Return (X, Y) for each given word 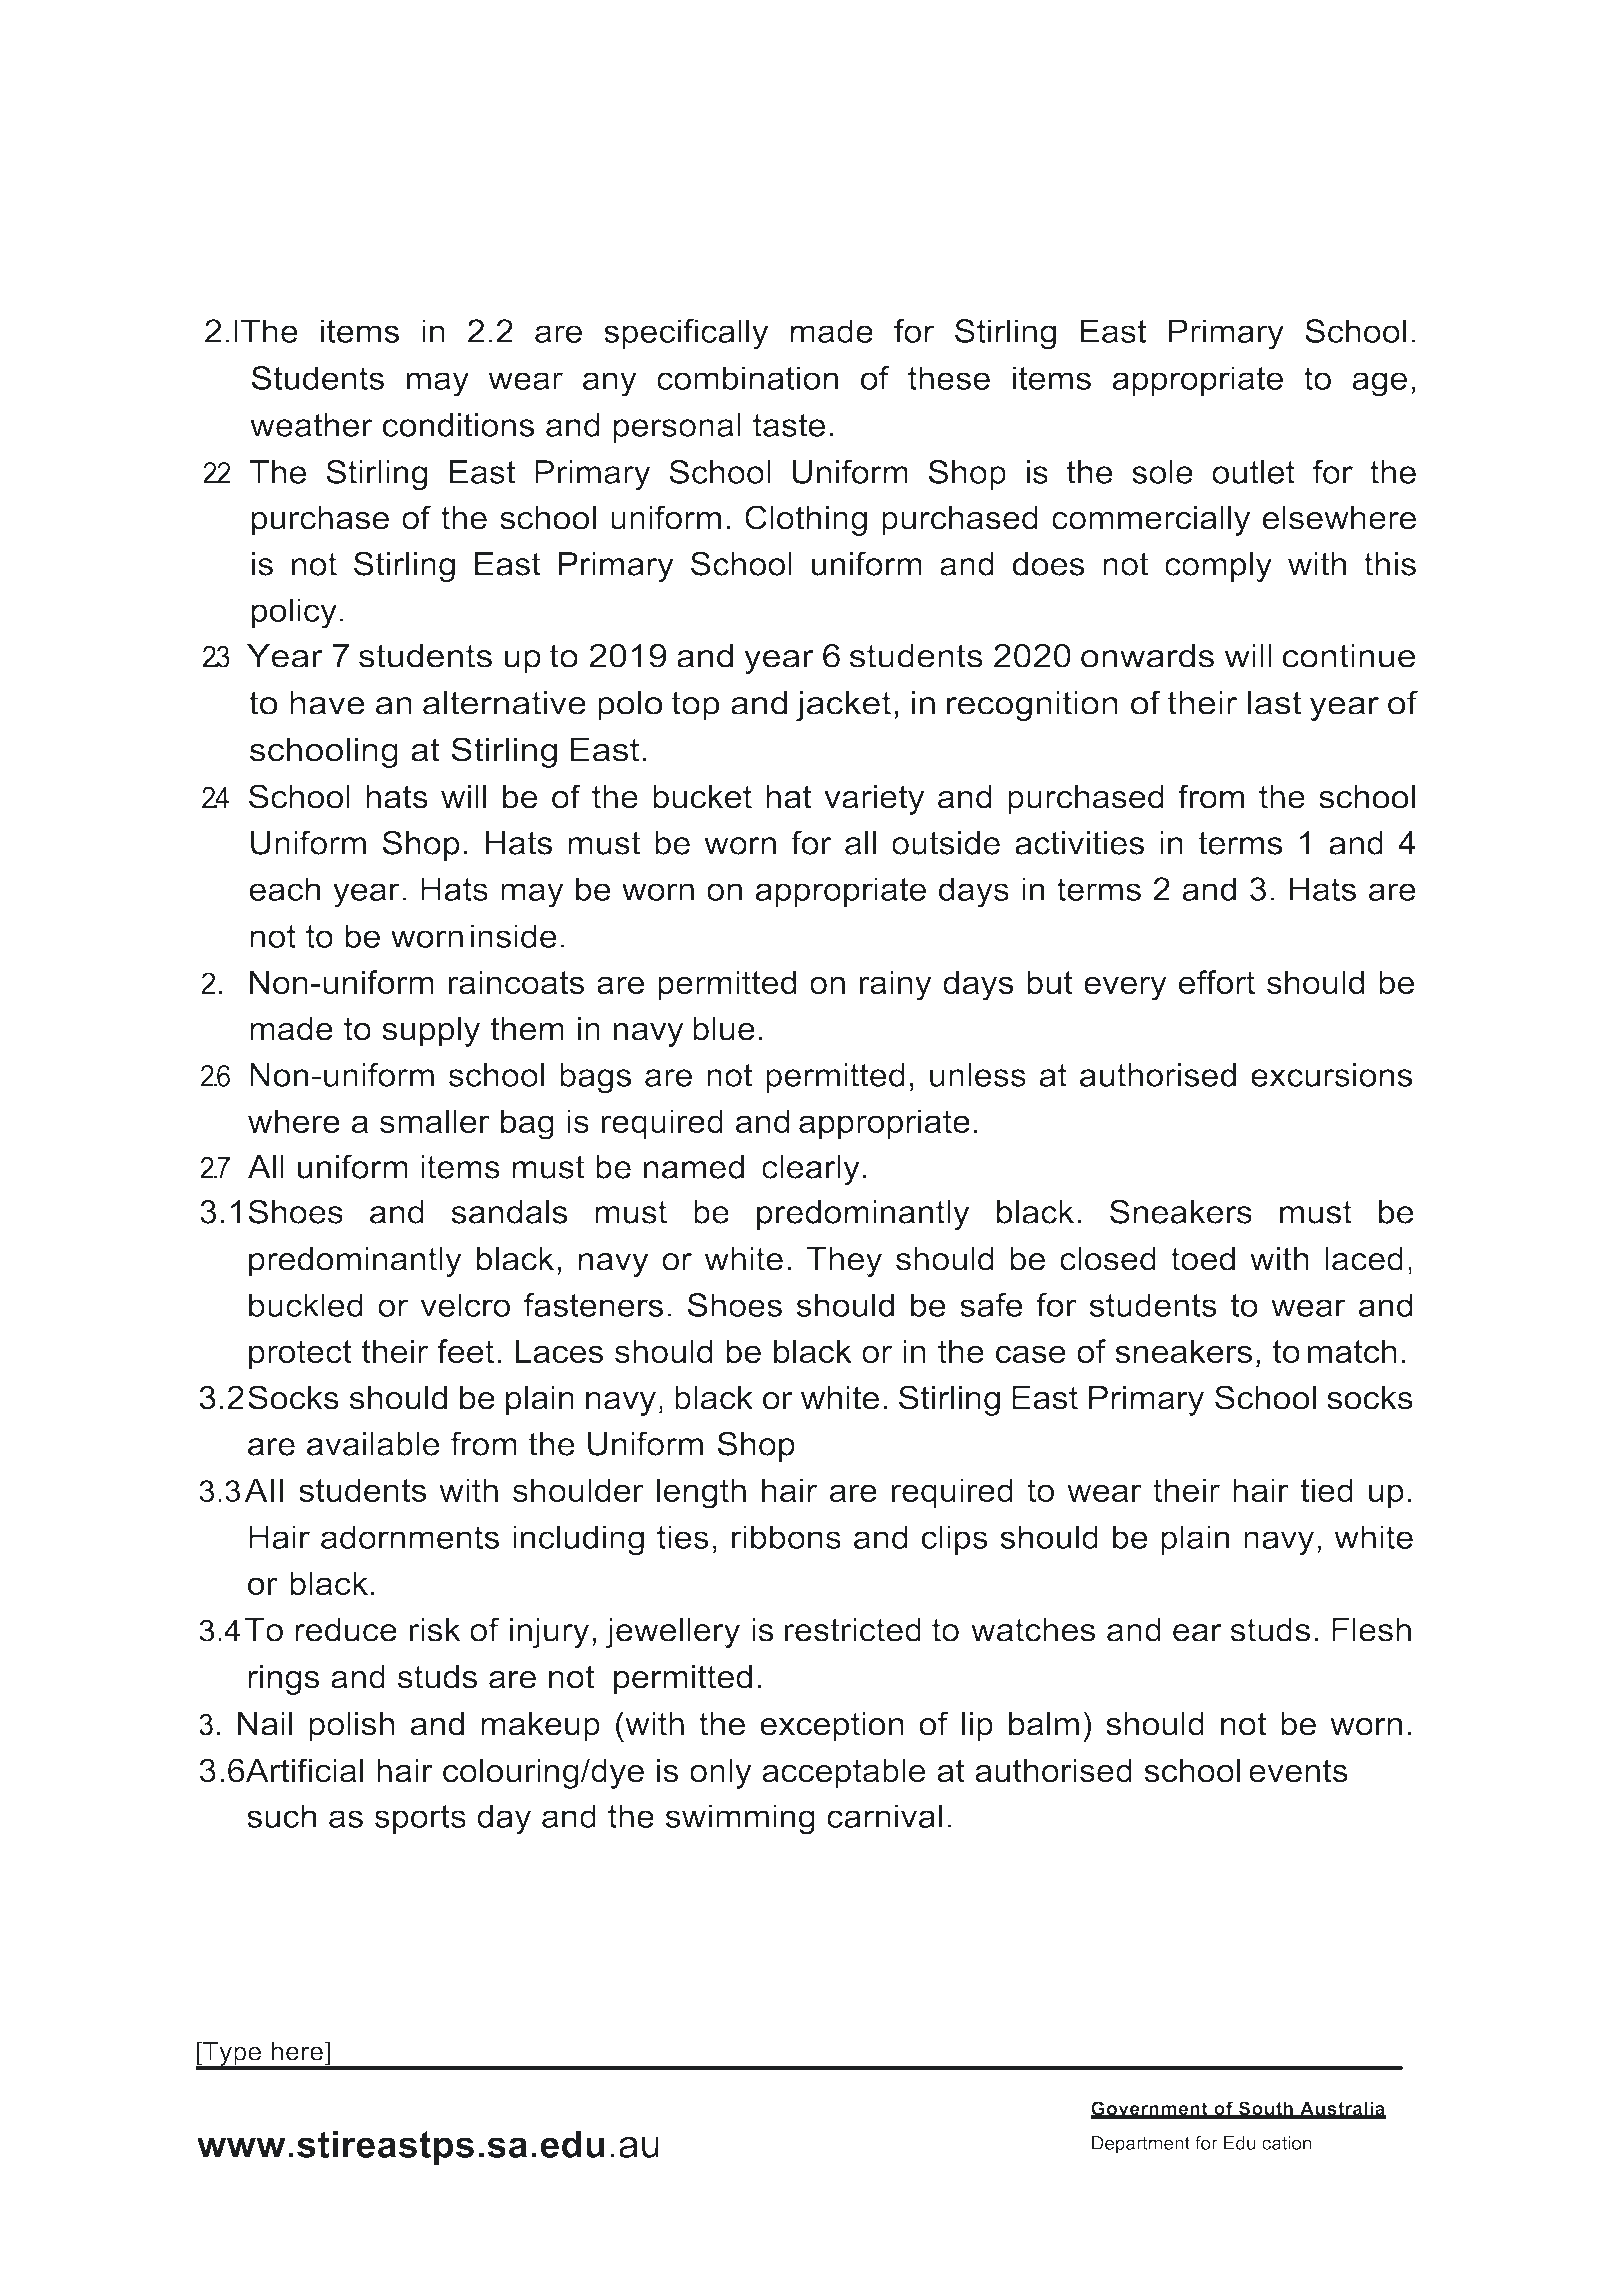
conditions (458, 425)
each (284, 889)
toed (1203, 1259)
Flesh (1371, 1630)
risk (435, 1630)
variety (874, 800)
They (844, 1262)
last (1275, 703)
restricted (853, 1630)
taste (789, 425)
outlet (1253, 472)
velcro (465, 1305)
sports (420, 1819)
